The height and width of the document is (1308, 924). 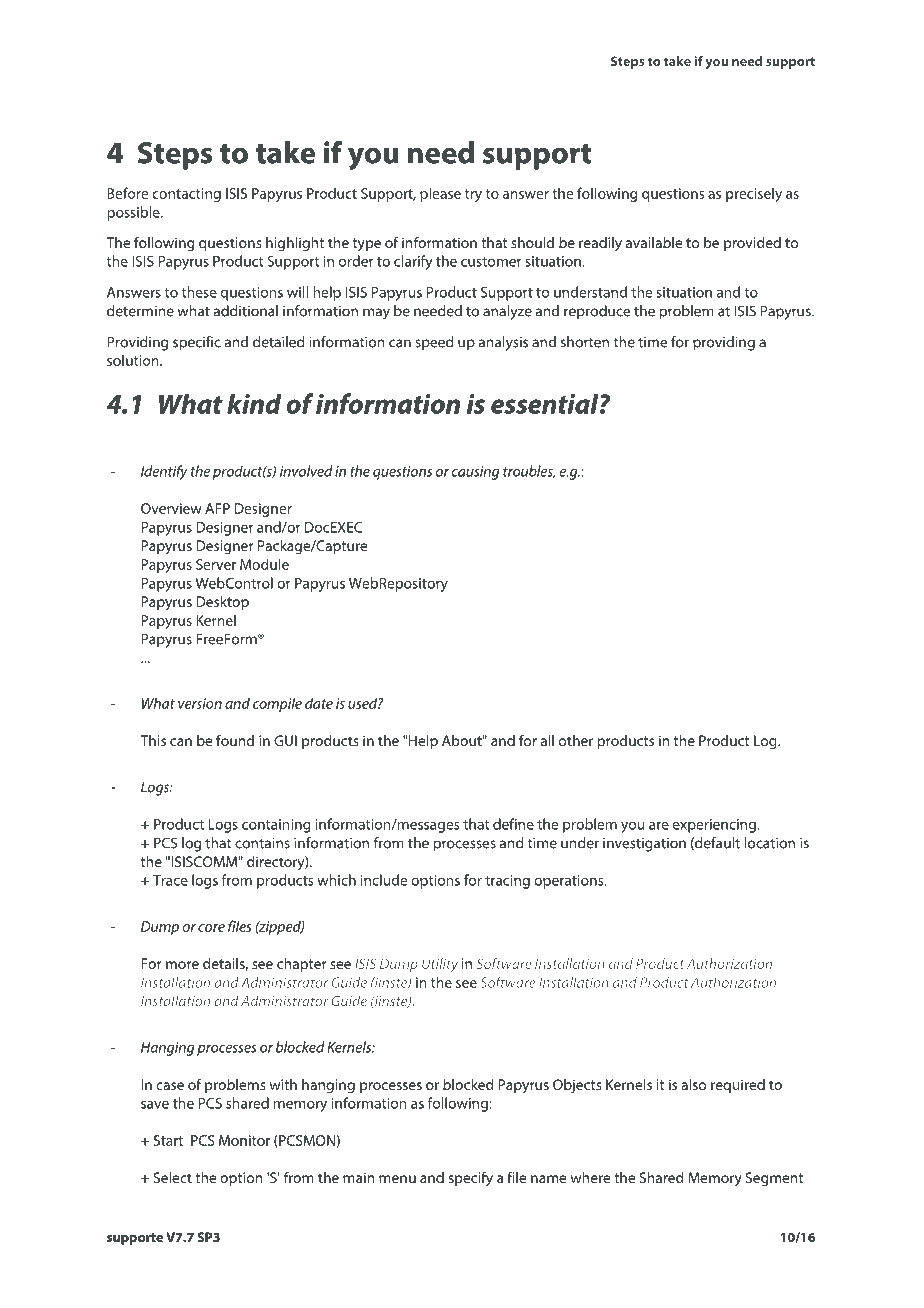 I want to click on kind, so click(x=254, y=403).
